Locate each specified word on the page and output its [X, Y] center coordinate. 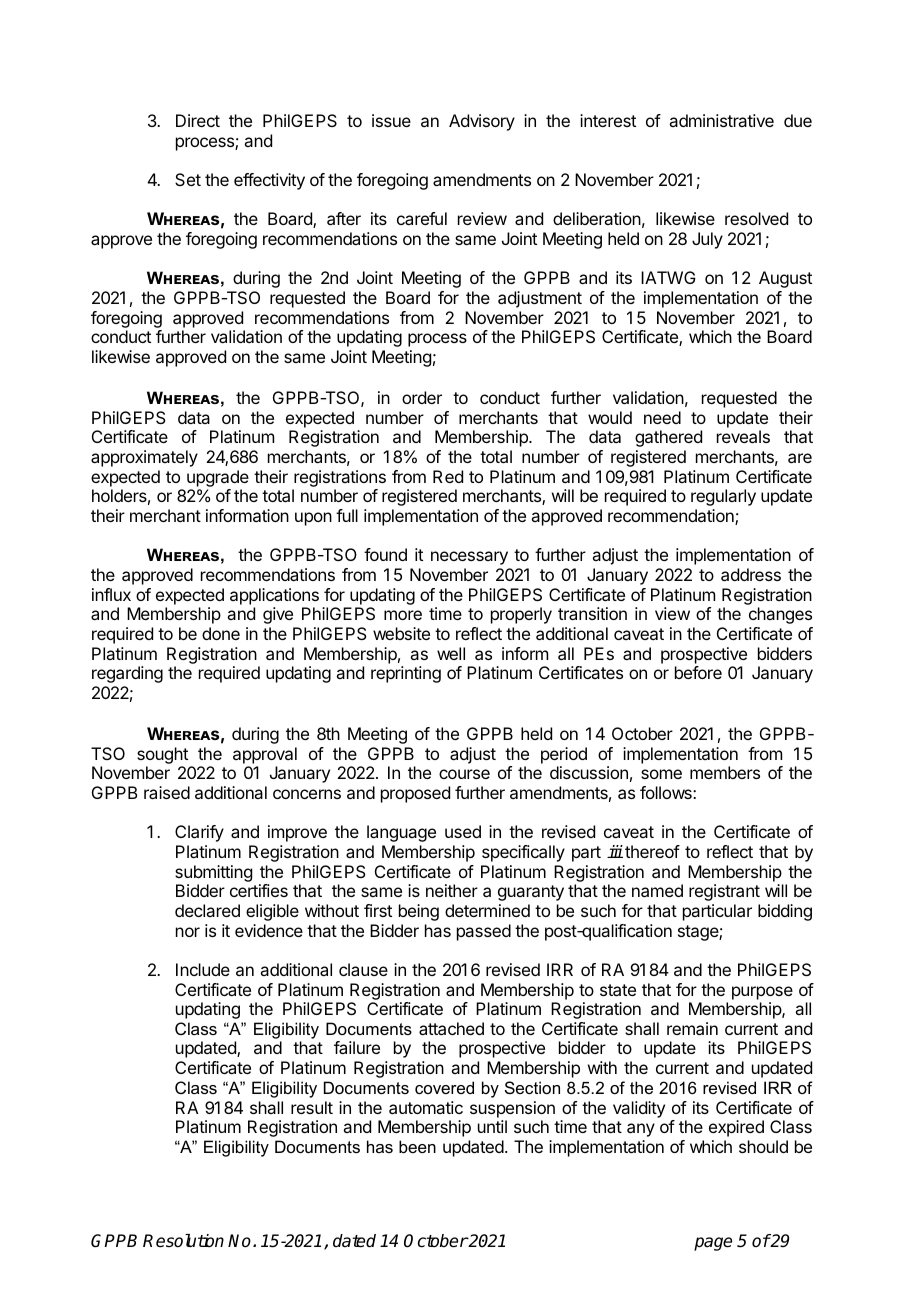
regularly [723, 497]
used [463, 831]
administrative [721, 120]
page [713, 1244]
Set [188, 179]
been [417, 1146]
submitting [213, 873]
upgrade [218, 480]
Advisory [482, 122]
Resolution [183, 1241]
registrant [724, 892]
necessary [469, 558]
